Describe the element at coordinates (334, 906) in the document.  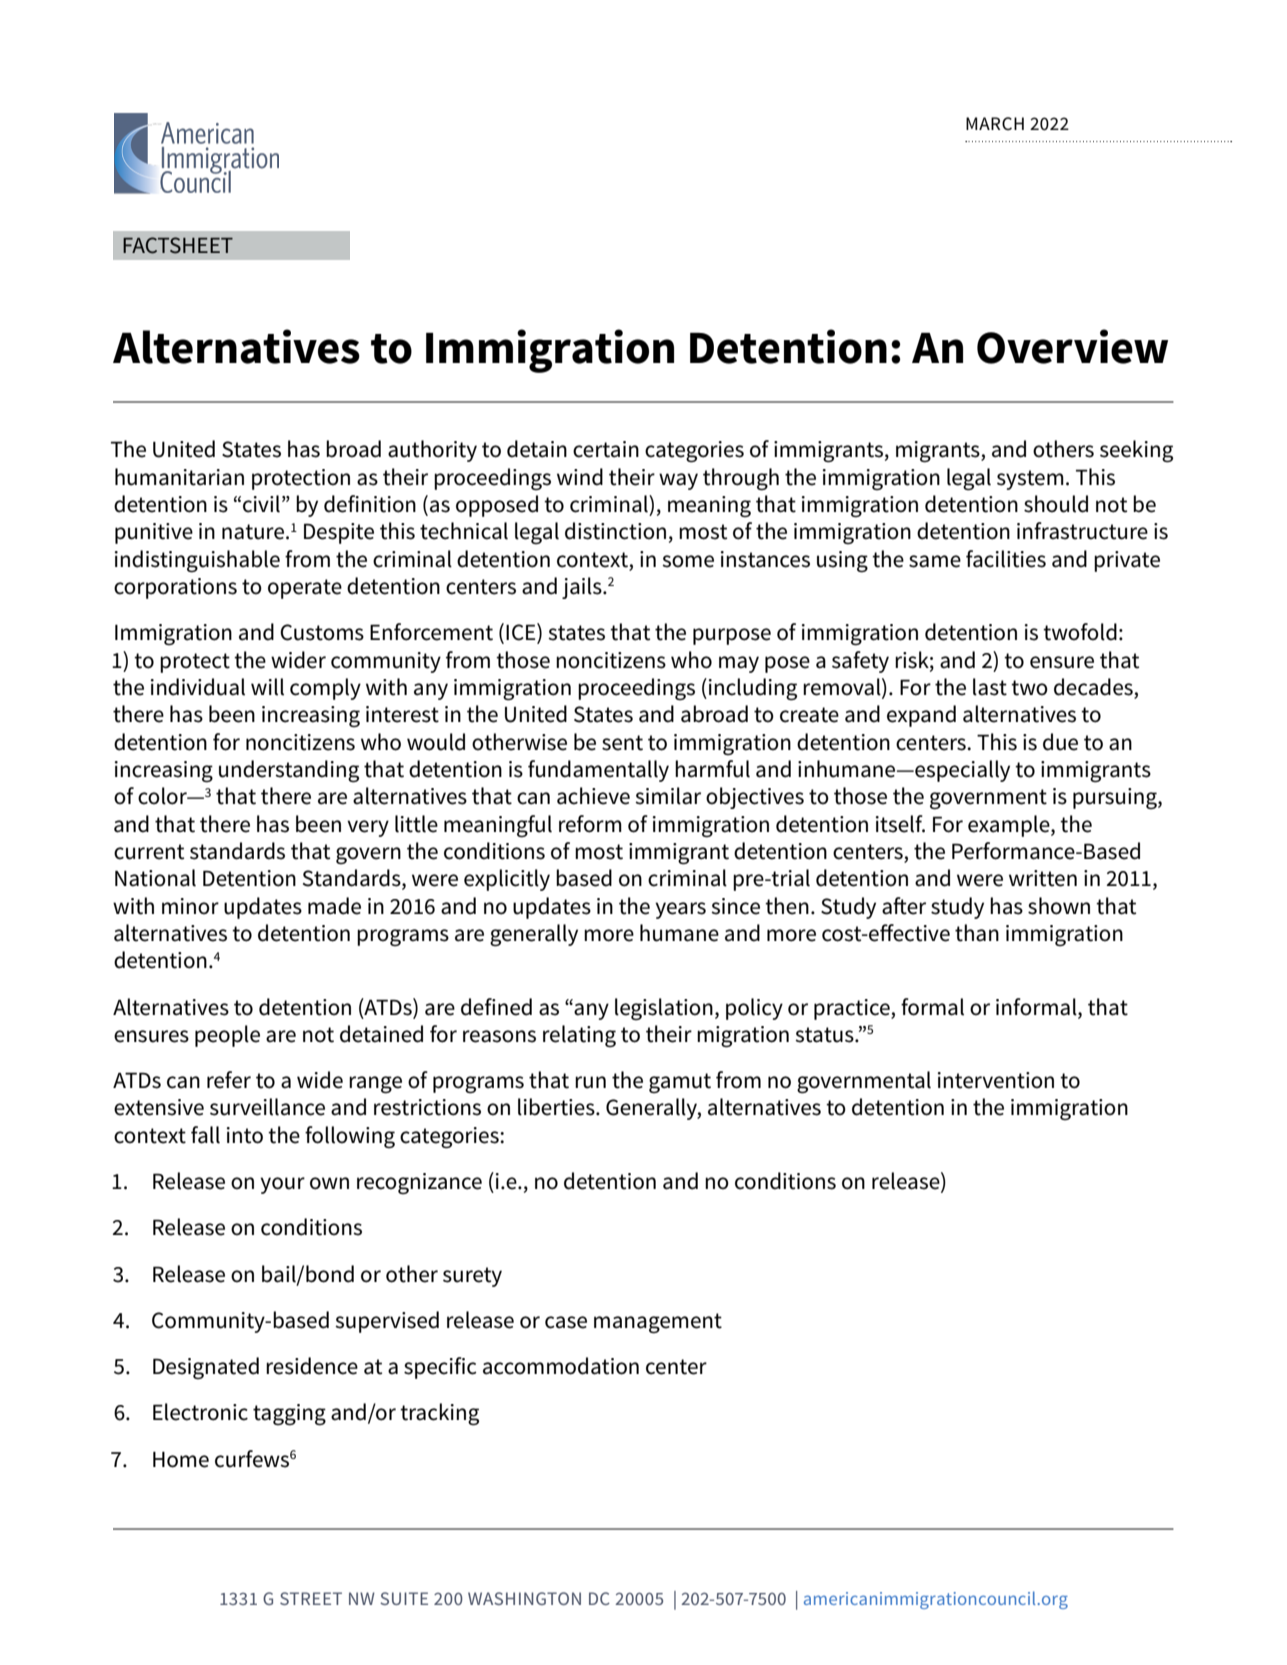
I see `made` at that location.
